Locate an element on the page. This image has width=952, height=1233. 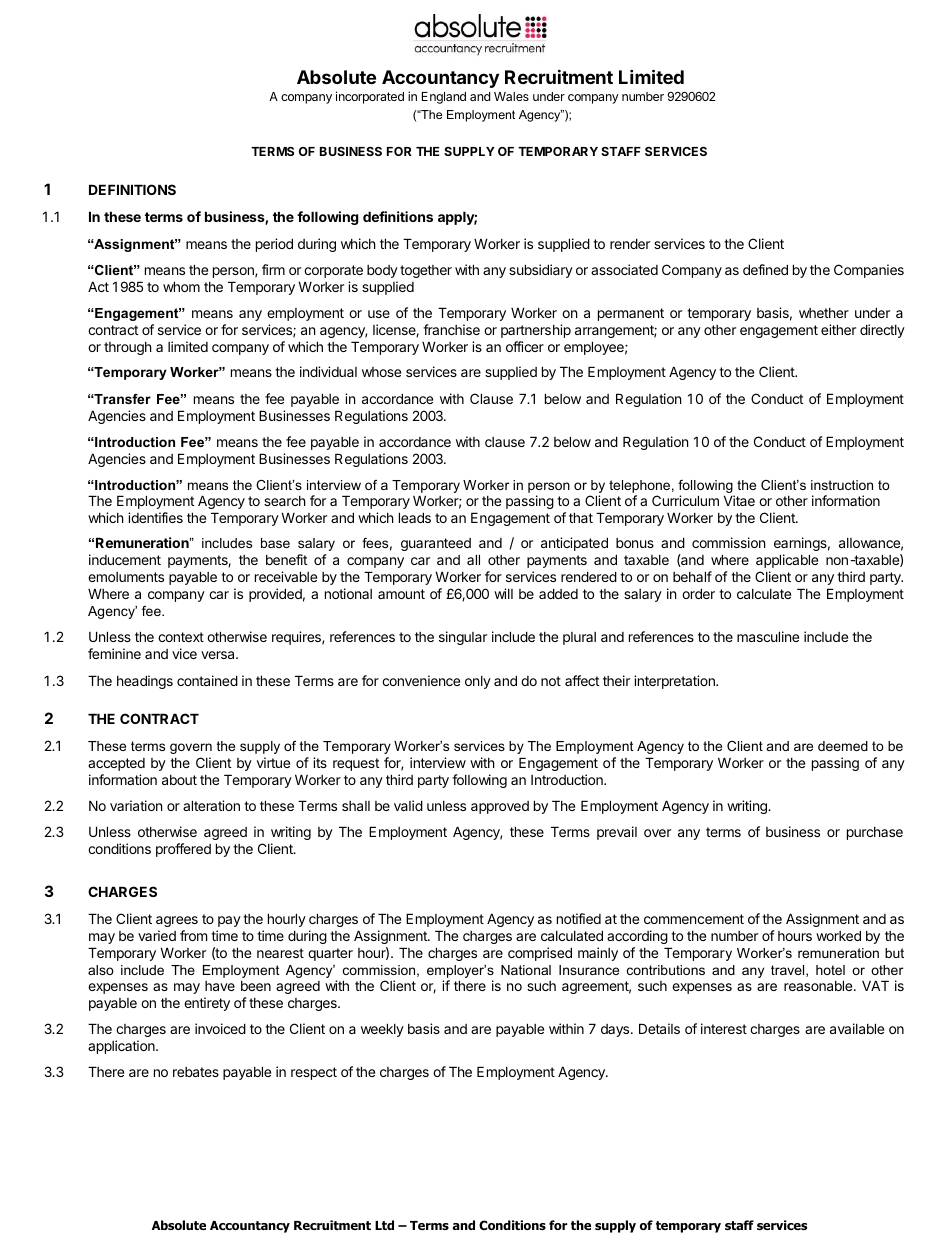
rebates is located at coordinates (196, 1072).
